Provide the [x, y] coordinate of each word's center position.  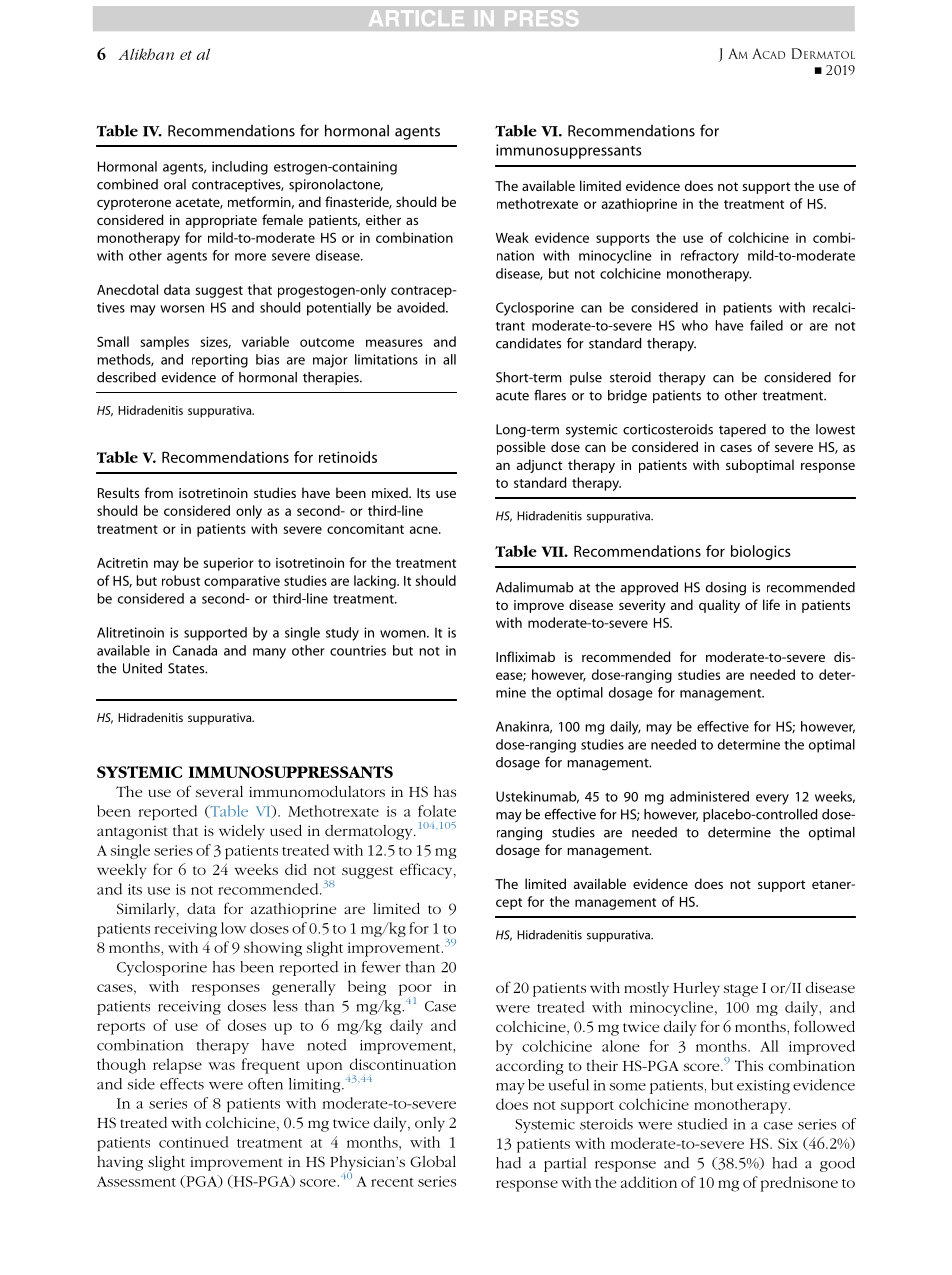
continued [194, 1142]
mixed [391, 492]
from [158, 492]
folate [437, 811]
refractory [710, 257]
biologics [761, 552]
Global [433, 1161]
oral [175, 184]
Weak [512, 237]
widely [242, 832]
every [772, 799]
